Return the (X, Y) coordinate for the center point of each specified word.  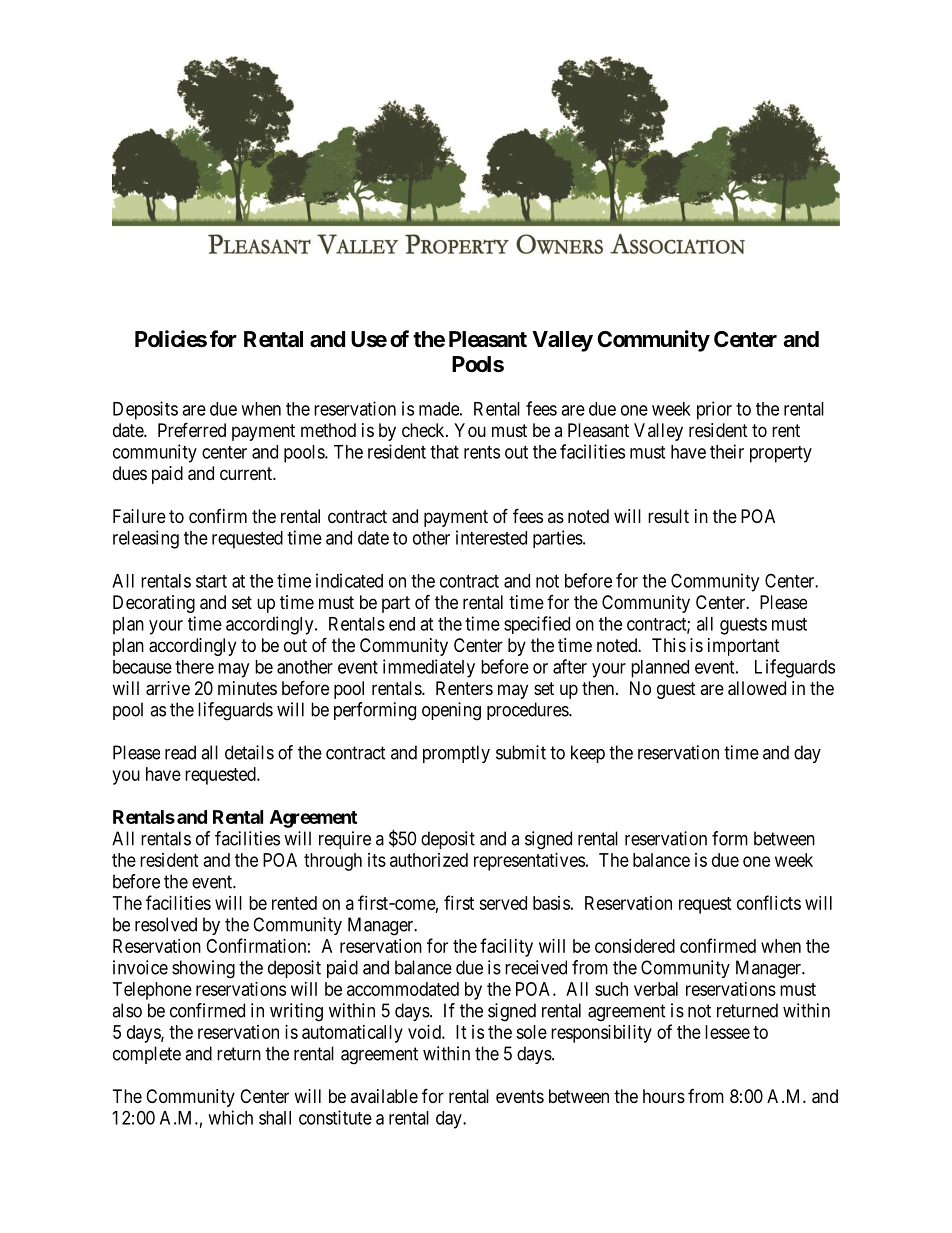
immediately (429, 668)
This (669, 645)
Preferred (192, 429)
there (194, 667)
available (384, 1096)
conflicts (769, 902)
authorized (429, 860)
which (230, 1117)
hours (664, 1096)
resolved (166, 924)
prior (714, 410)
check (424, 430)
